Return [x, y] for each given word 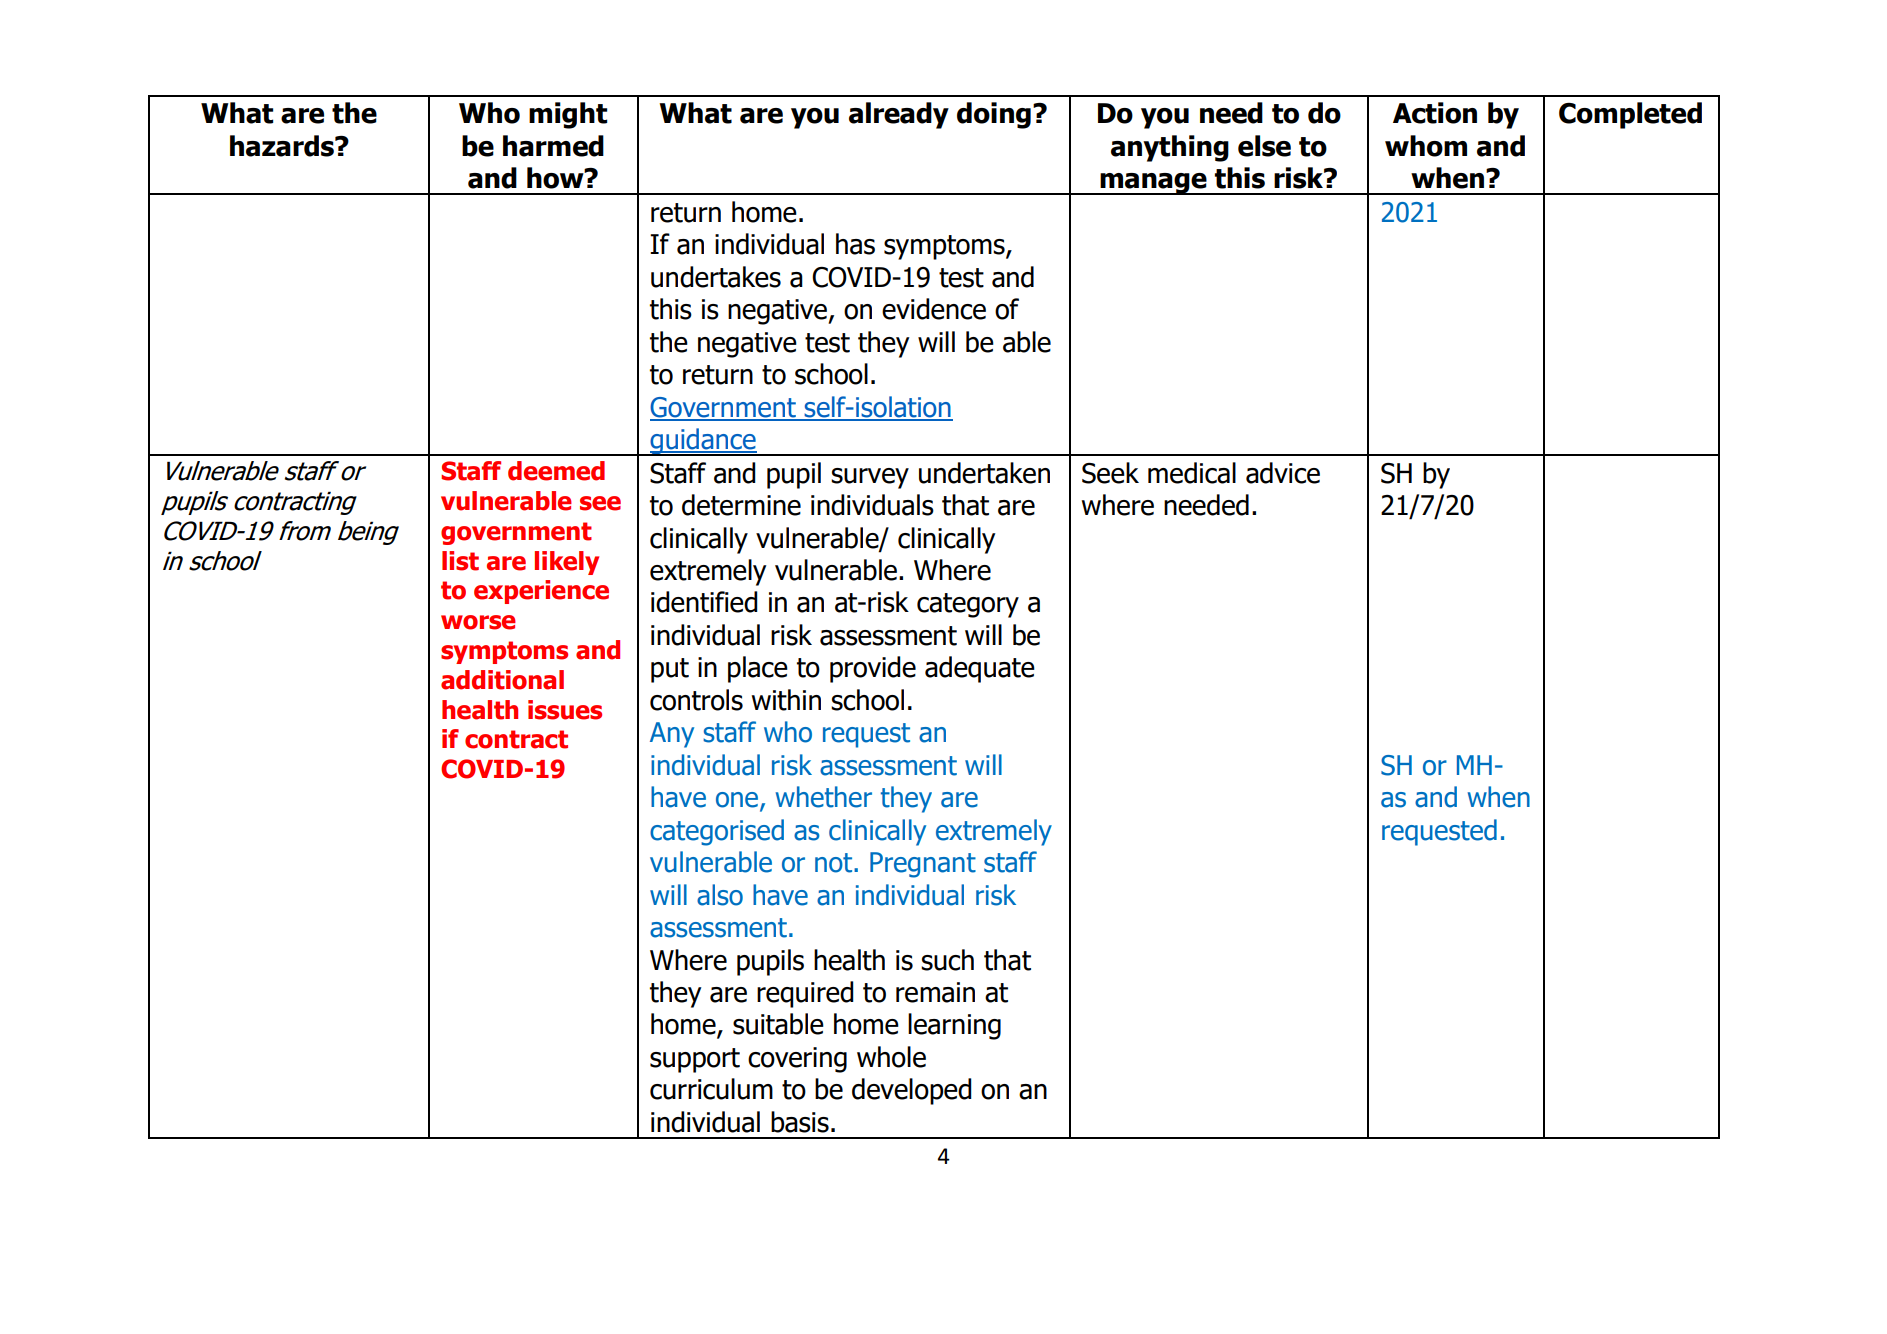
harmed [553, 146]
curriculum [711, 1089]
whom [1426, 146]
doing [994, 115]
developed [912, 1091]
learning [954, 1026]
